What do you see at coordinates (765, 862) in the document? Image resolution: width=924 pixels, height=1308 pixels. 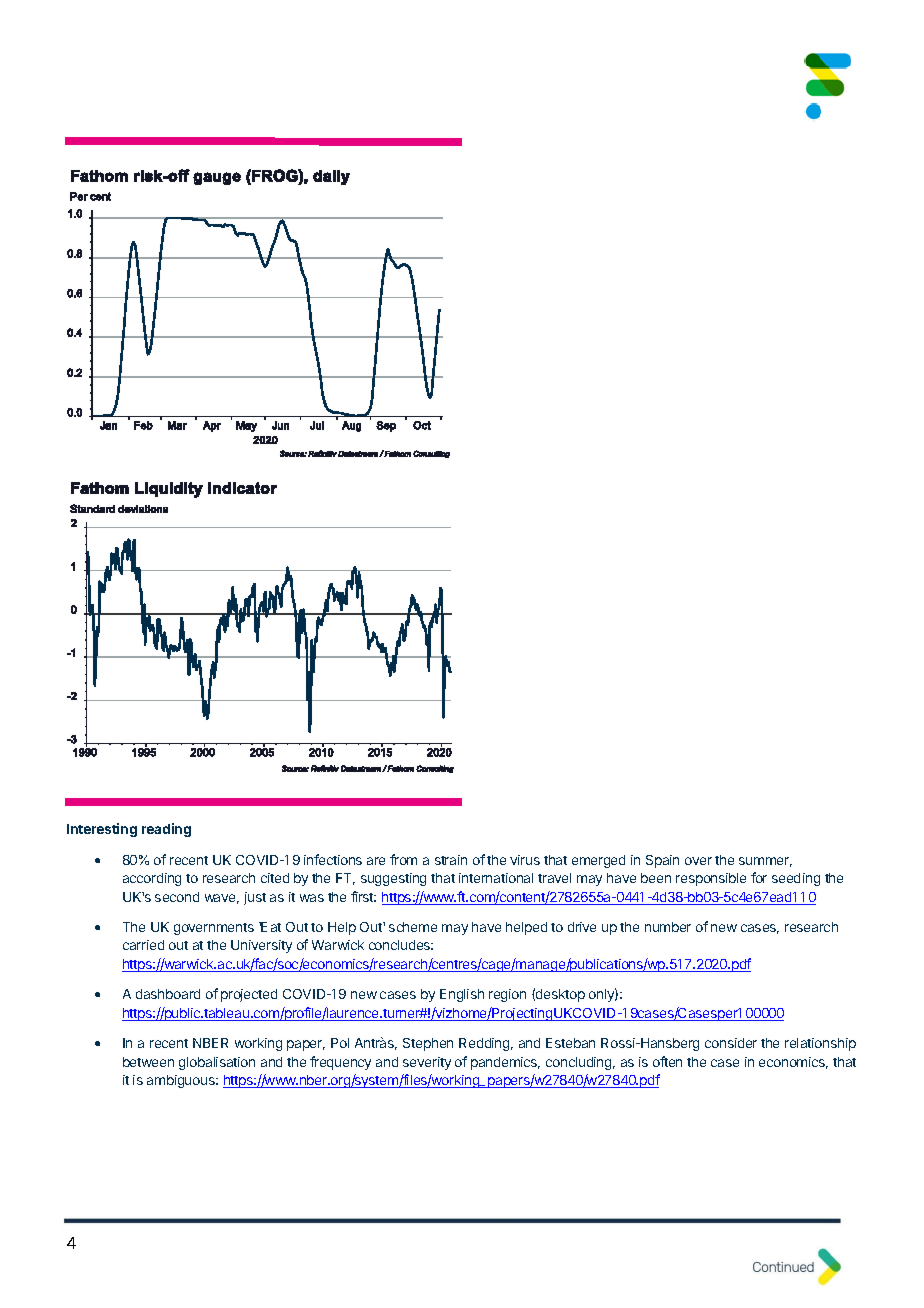 I see `summer` at bounding box center [765, 862].
